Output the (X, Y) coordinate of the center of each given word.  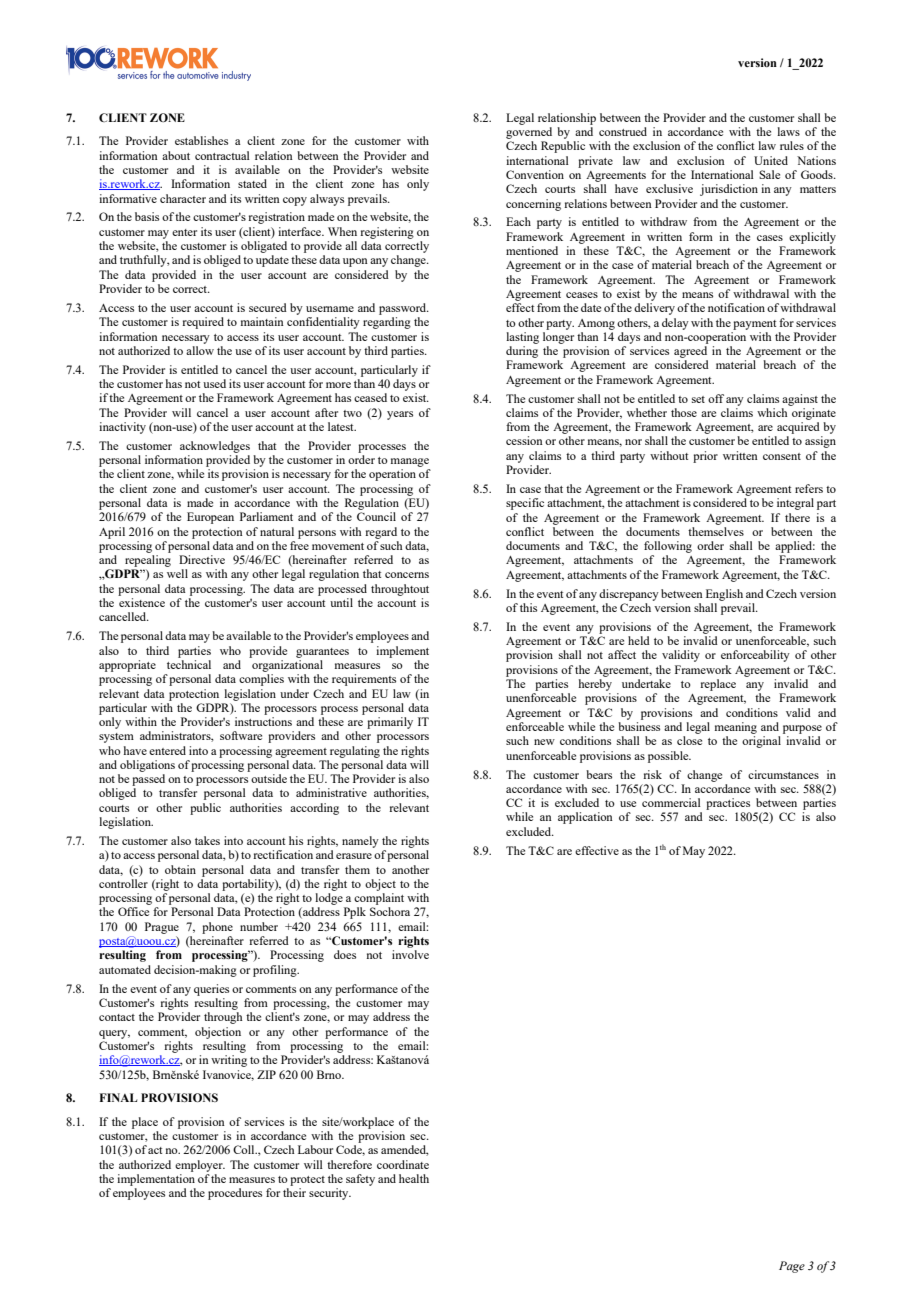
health (414, 1178)
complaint (379, 899)
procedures (235, 1194)
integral (795, 504)
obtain (180, 869)
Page (792, 1267)
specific (525, 504)
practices (728, 804)
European (210, 518)
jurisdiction (729, 190)
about (176, 155)
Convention (535, 174)
